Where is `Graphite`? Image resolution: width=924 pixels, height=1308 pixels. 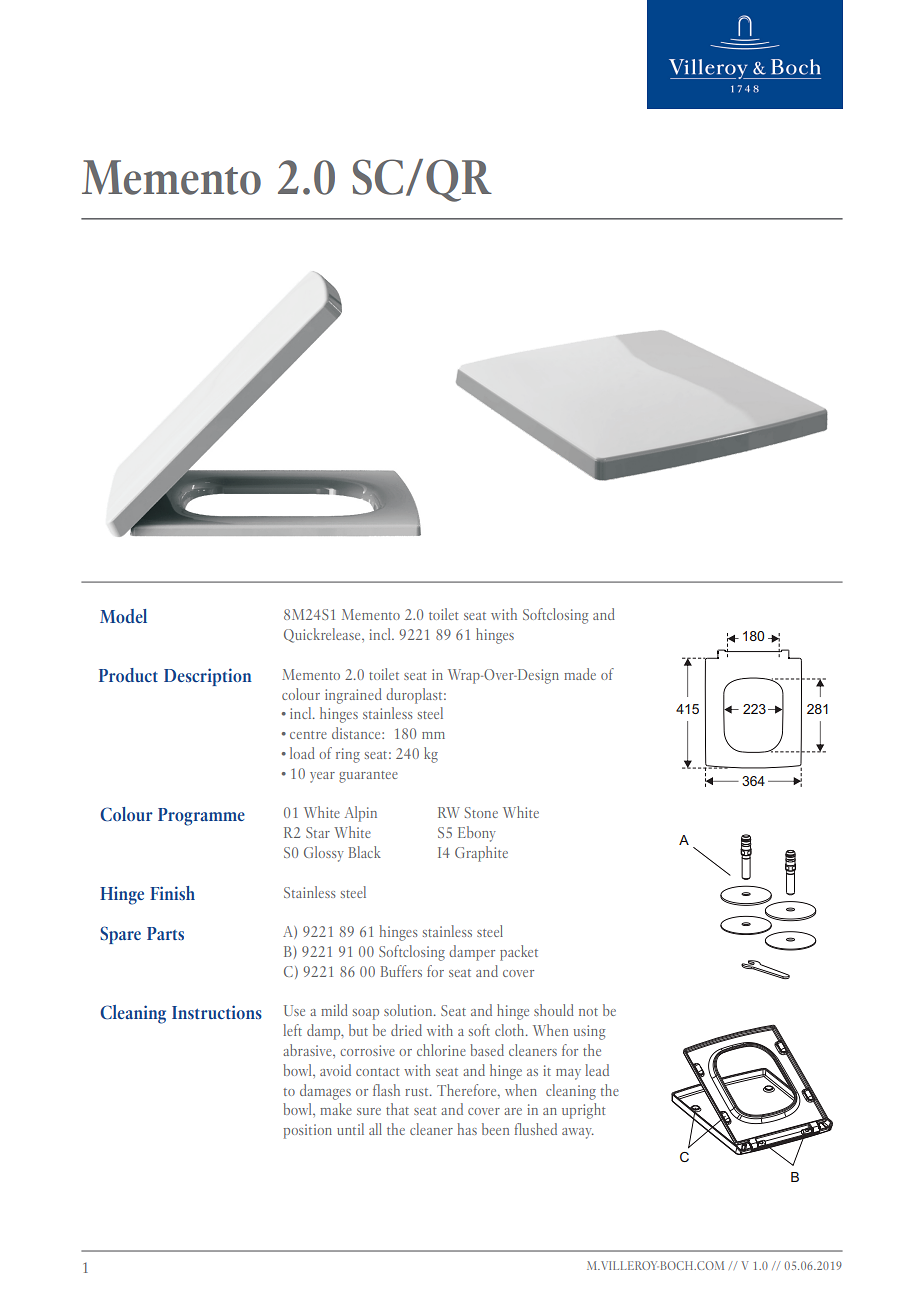
Graphite is located at coordinates (481, 854).
